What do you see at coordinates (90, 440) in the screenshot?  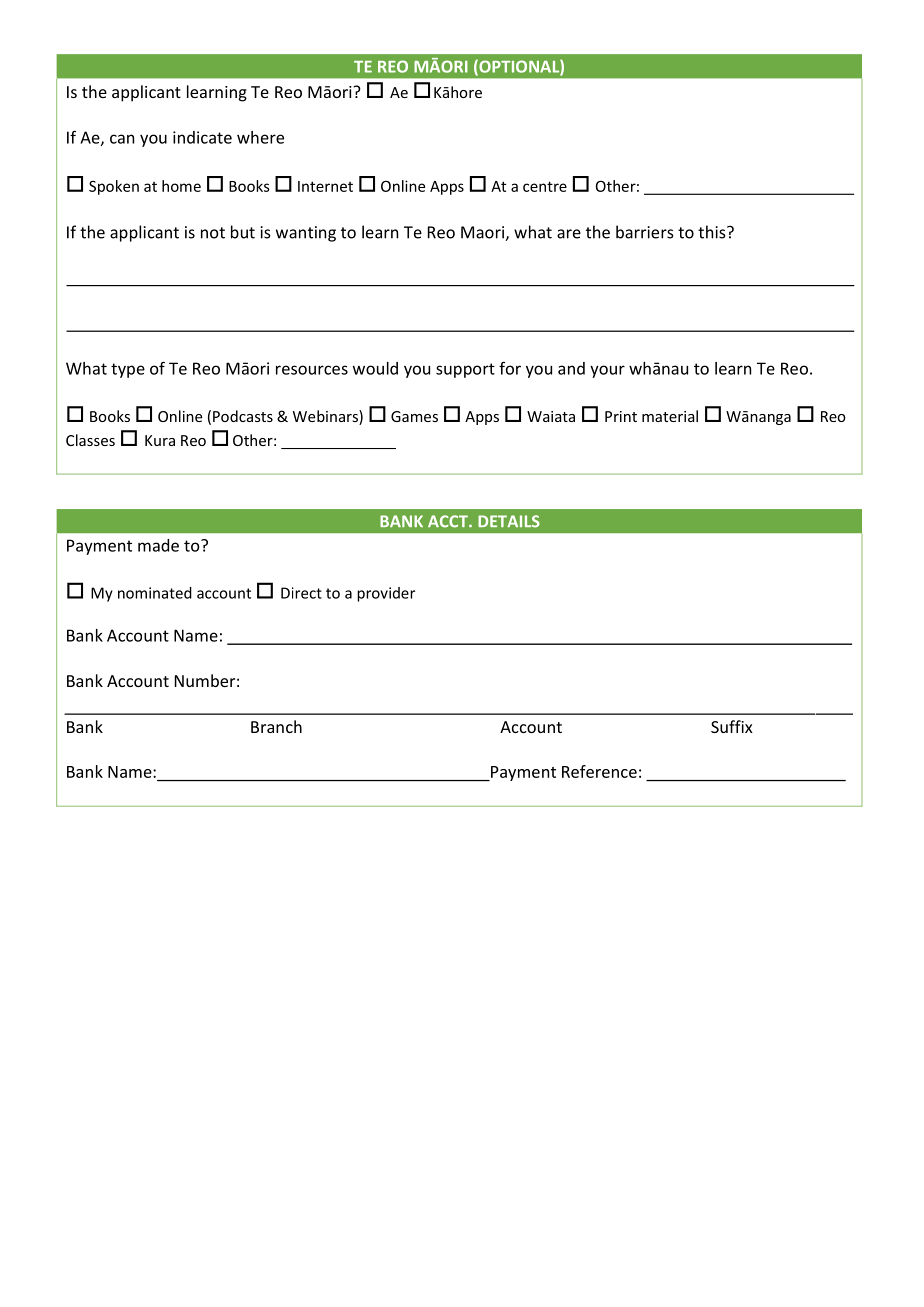 I see `Classes` at bounding box center [90, 440].
